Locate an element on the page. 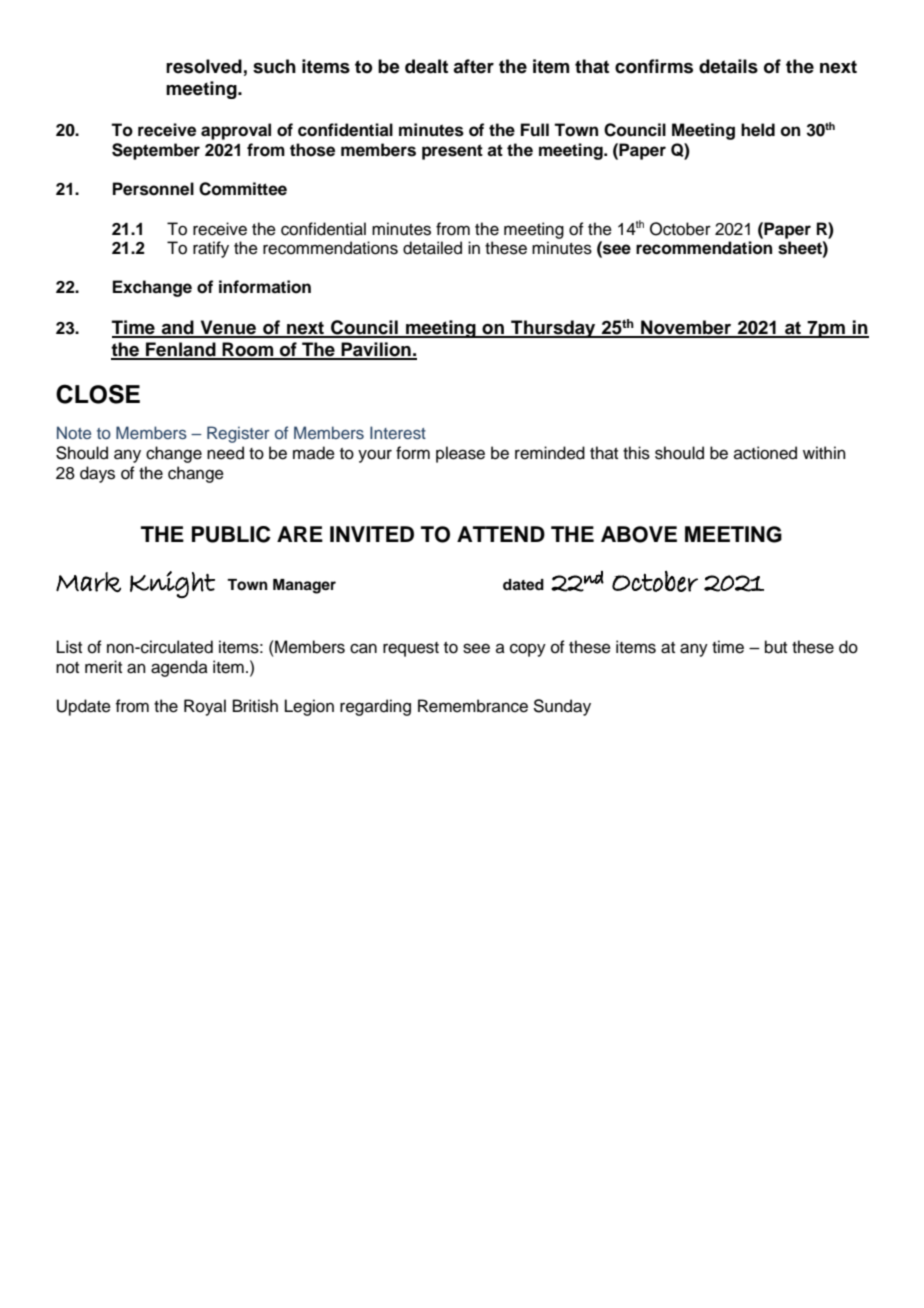  resolved is located at coordinates (204, 66).
